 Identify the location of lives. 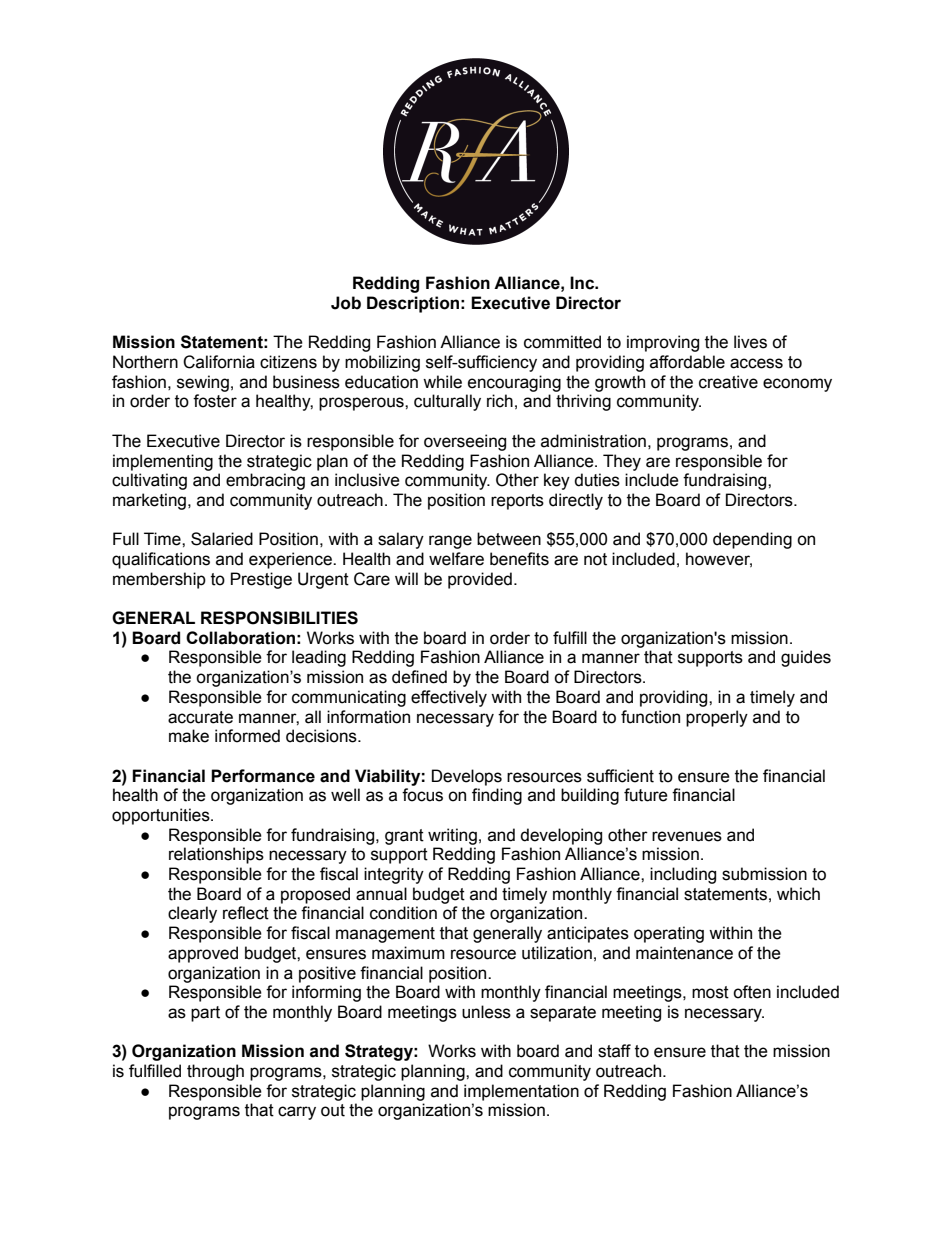
(750, 342).
